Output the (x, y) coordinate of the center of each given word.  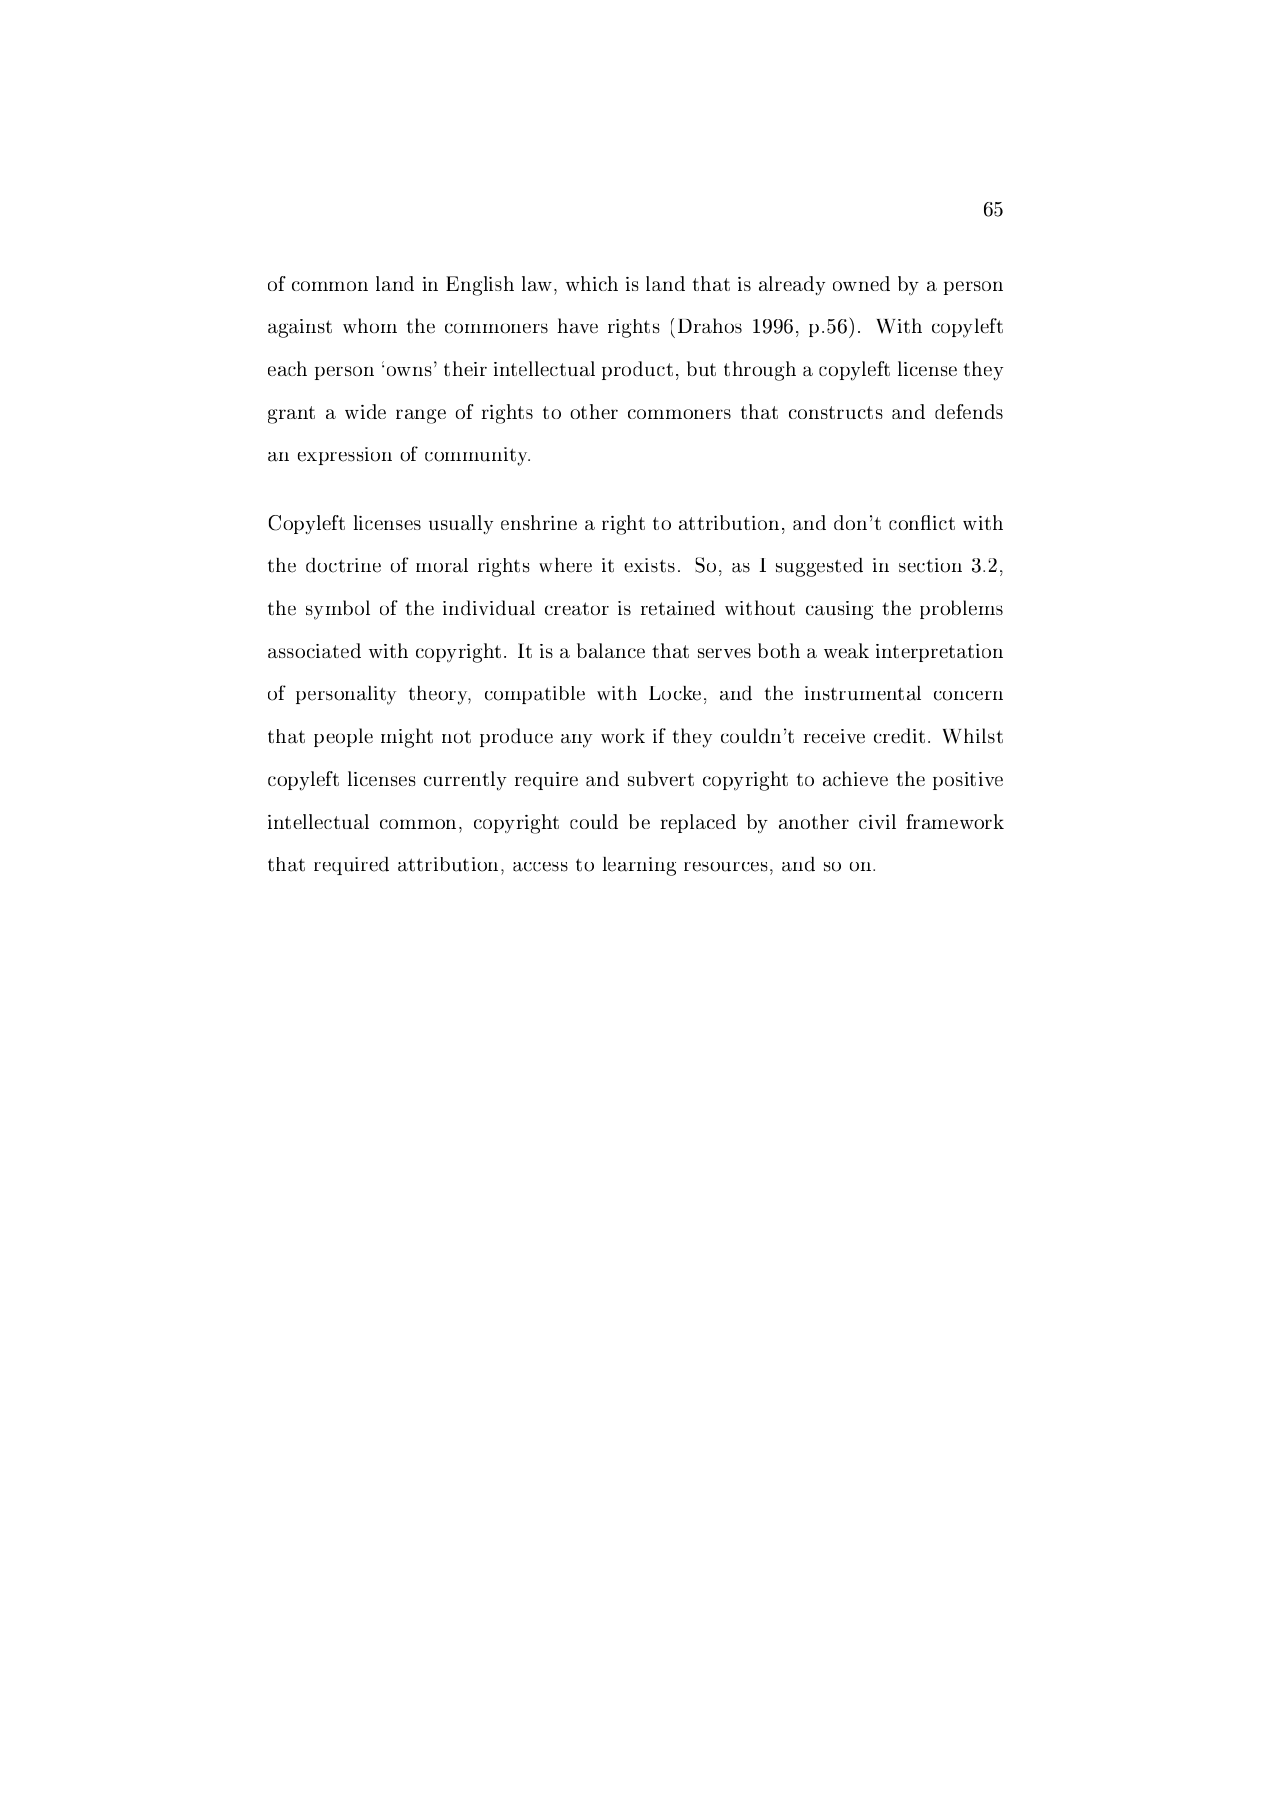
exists (649, 565)
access (540, 867)
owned (861, 283)
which (592, 283)
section (930, 565)
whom (370, 326)
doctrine (343, 565)
